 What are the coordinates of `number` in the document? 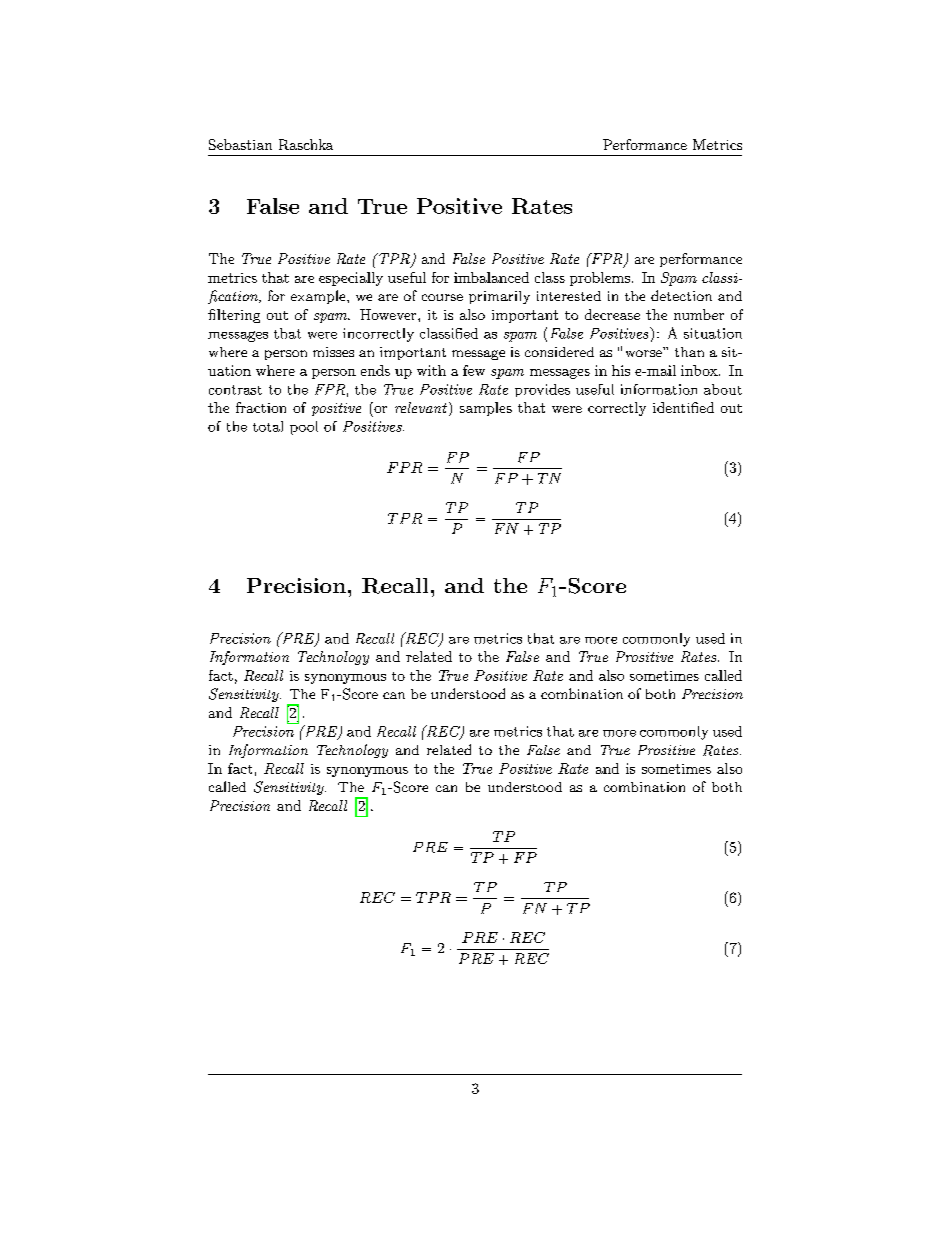 It's located at (699, 314).
